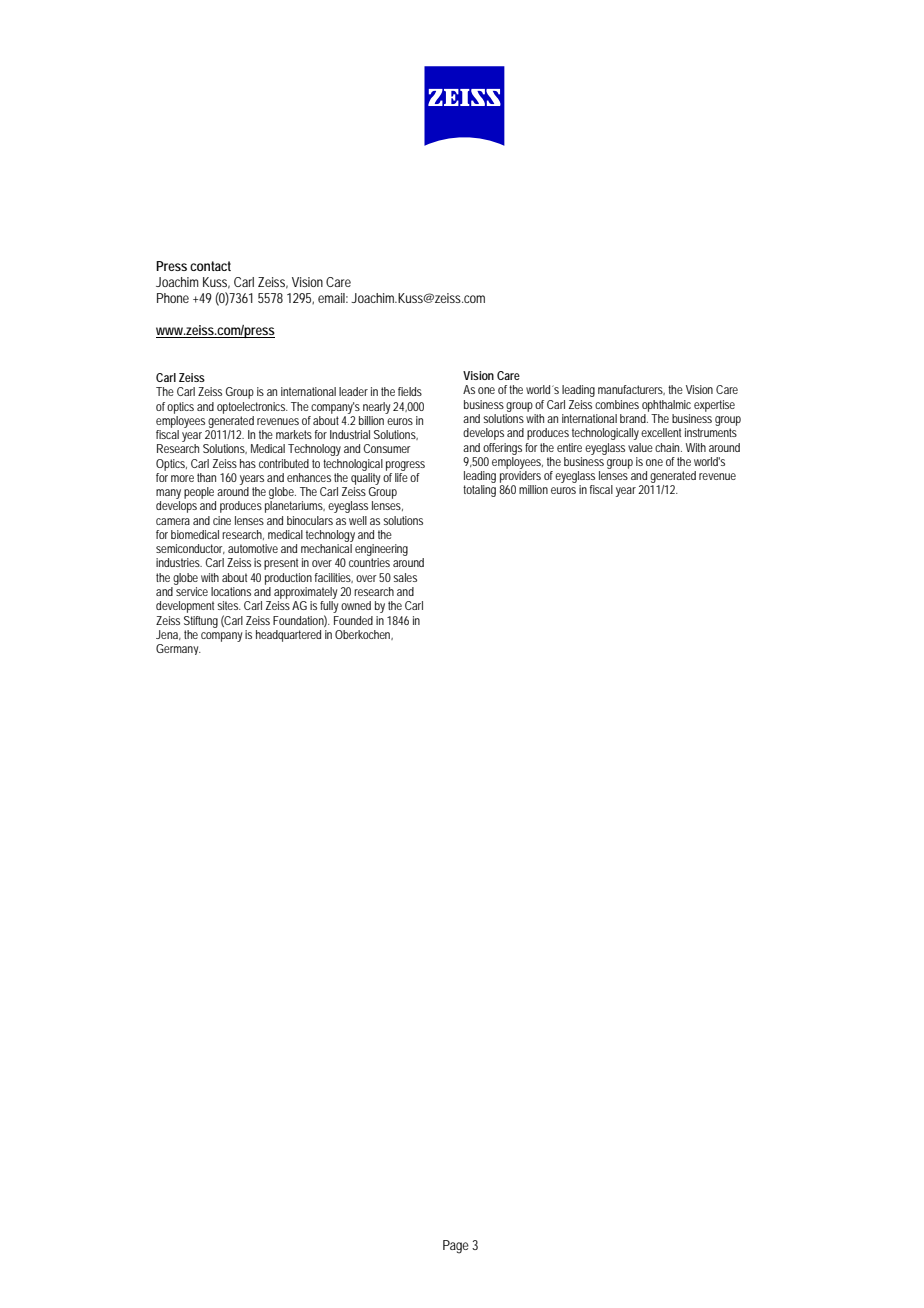  Describe the element at coordinates (631, 390) in the page. I see `manufacturers` at that location.
